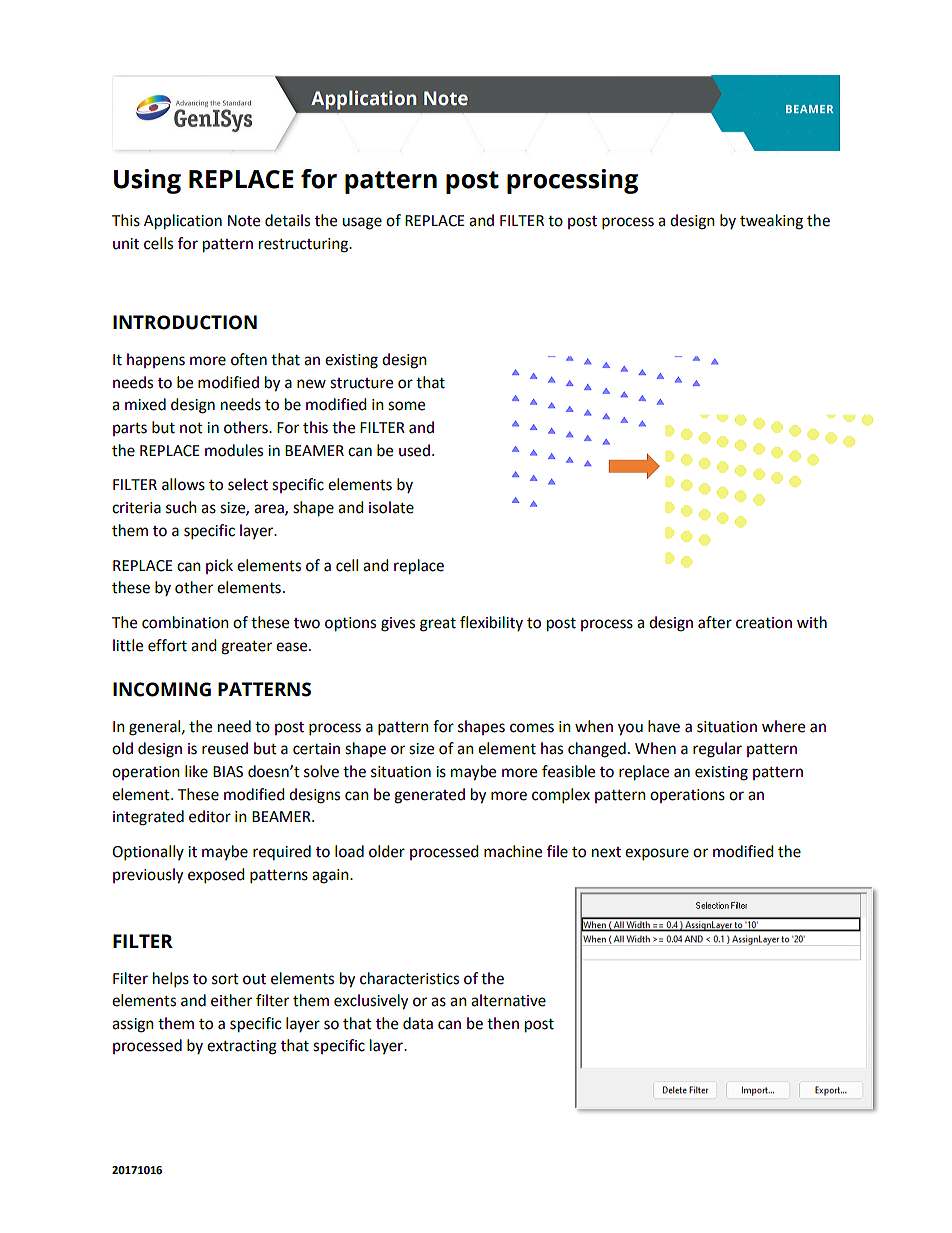 Image resolution: width=952 pixels, height=1233 pixels. What do you see at coordinates (657, 854) in the page?
I see `exposure` at bounding box center [657, 854].
